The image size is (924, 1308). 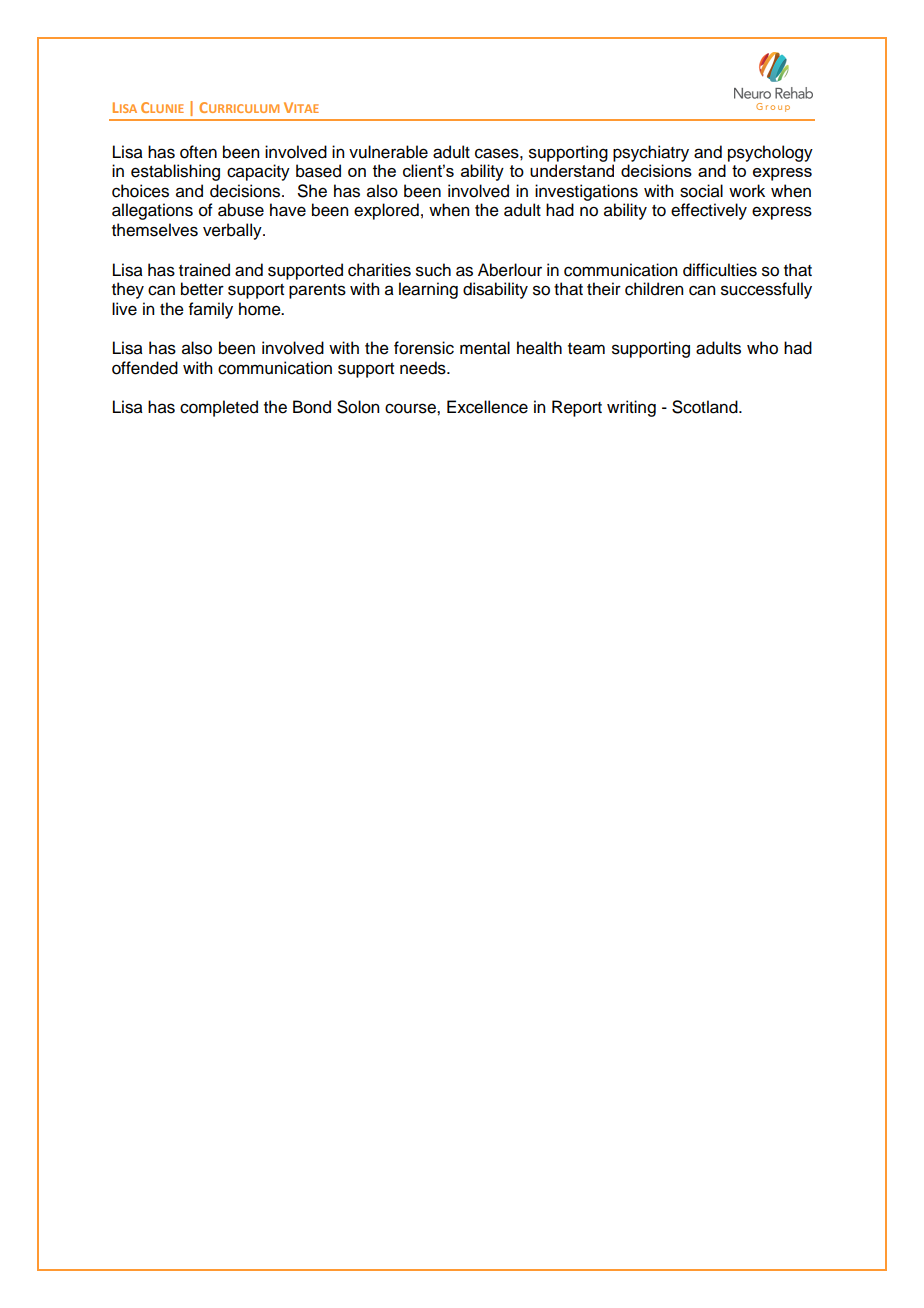 I want to click on difficulties, so click(x=720, y=270).
